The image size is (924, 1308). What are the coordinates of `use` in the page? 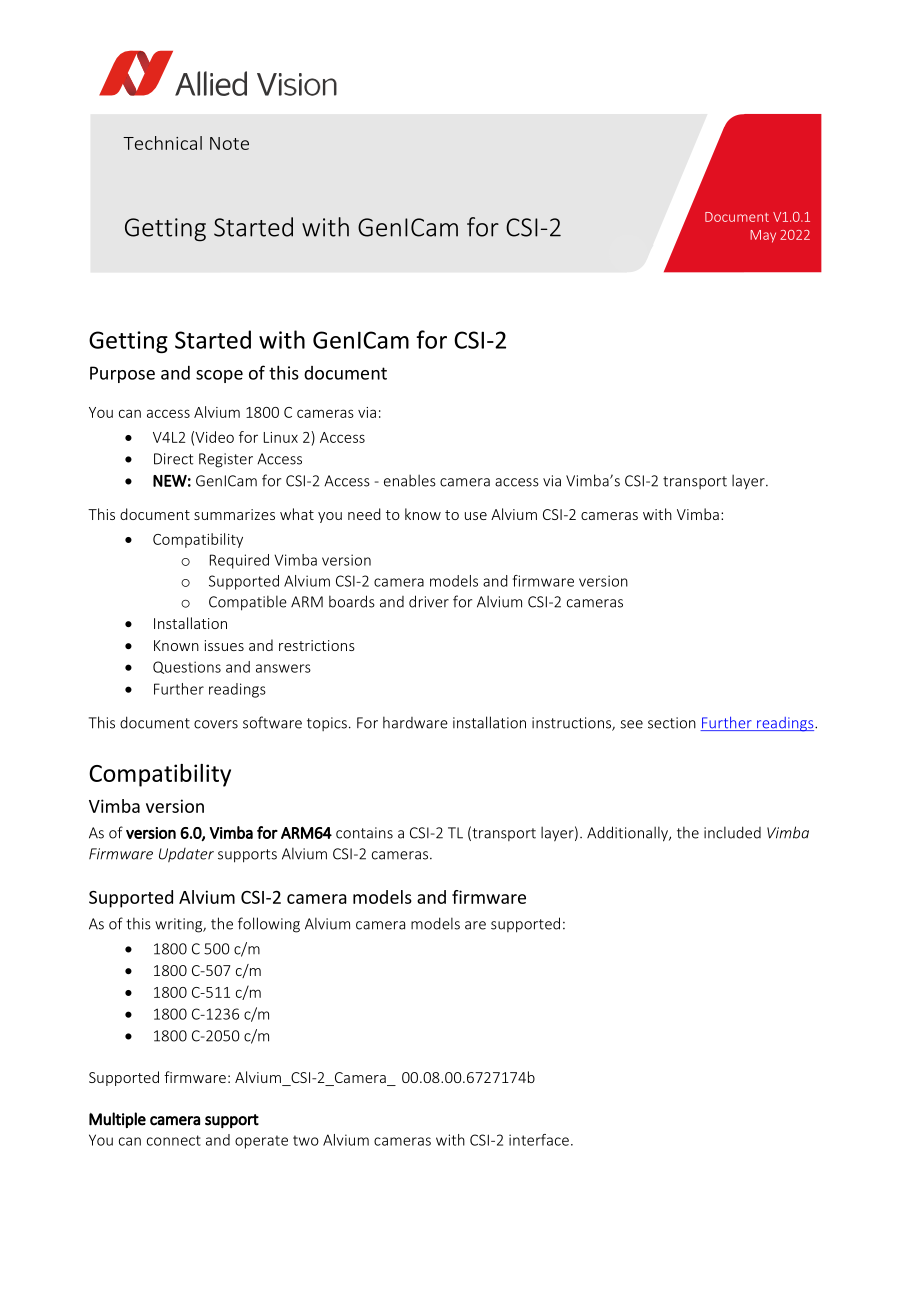 It's located at (476, 516).
